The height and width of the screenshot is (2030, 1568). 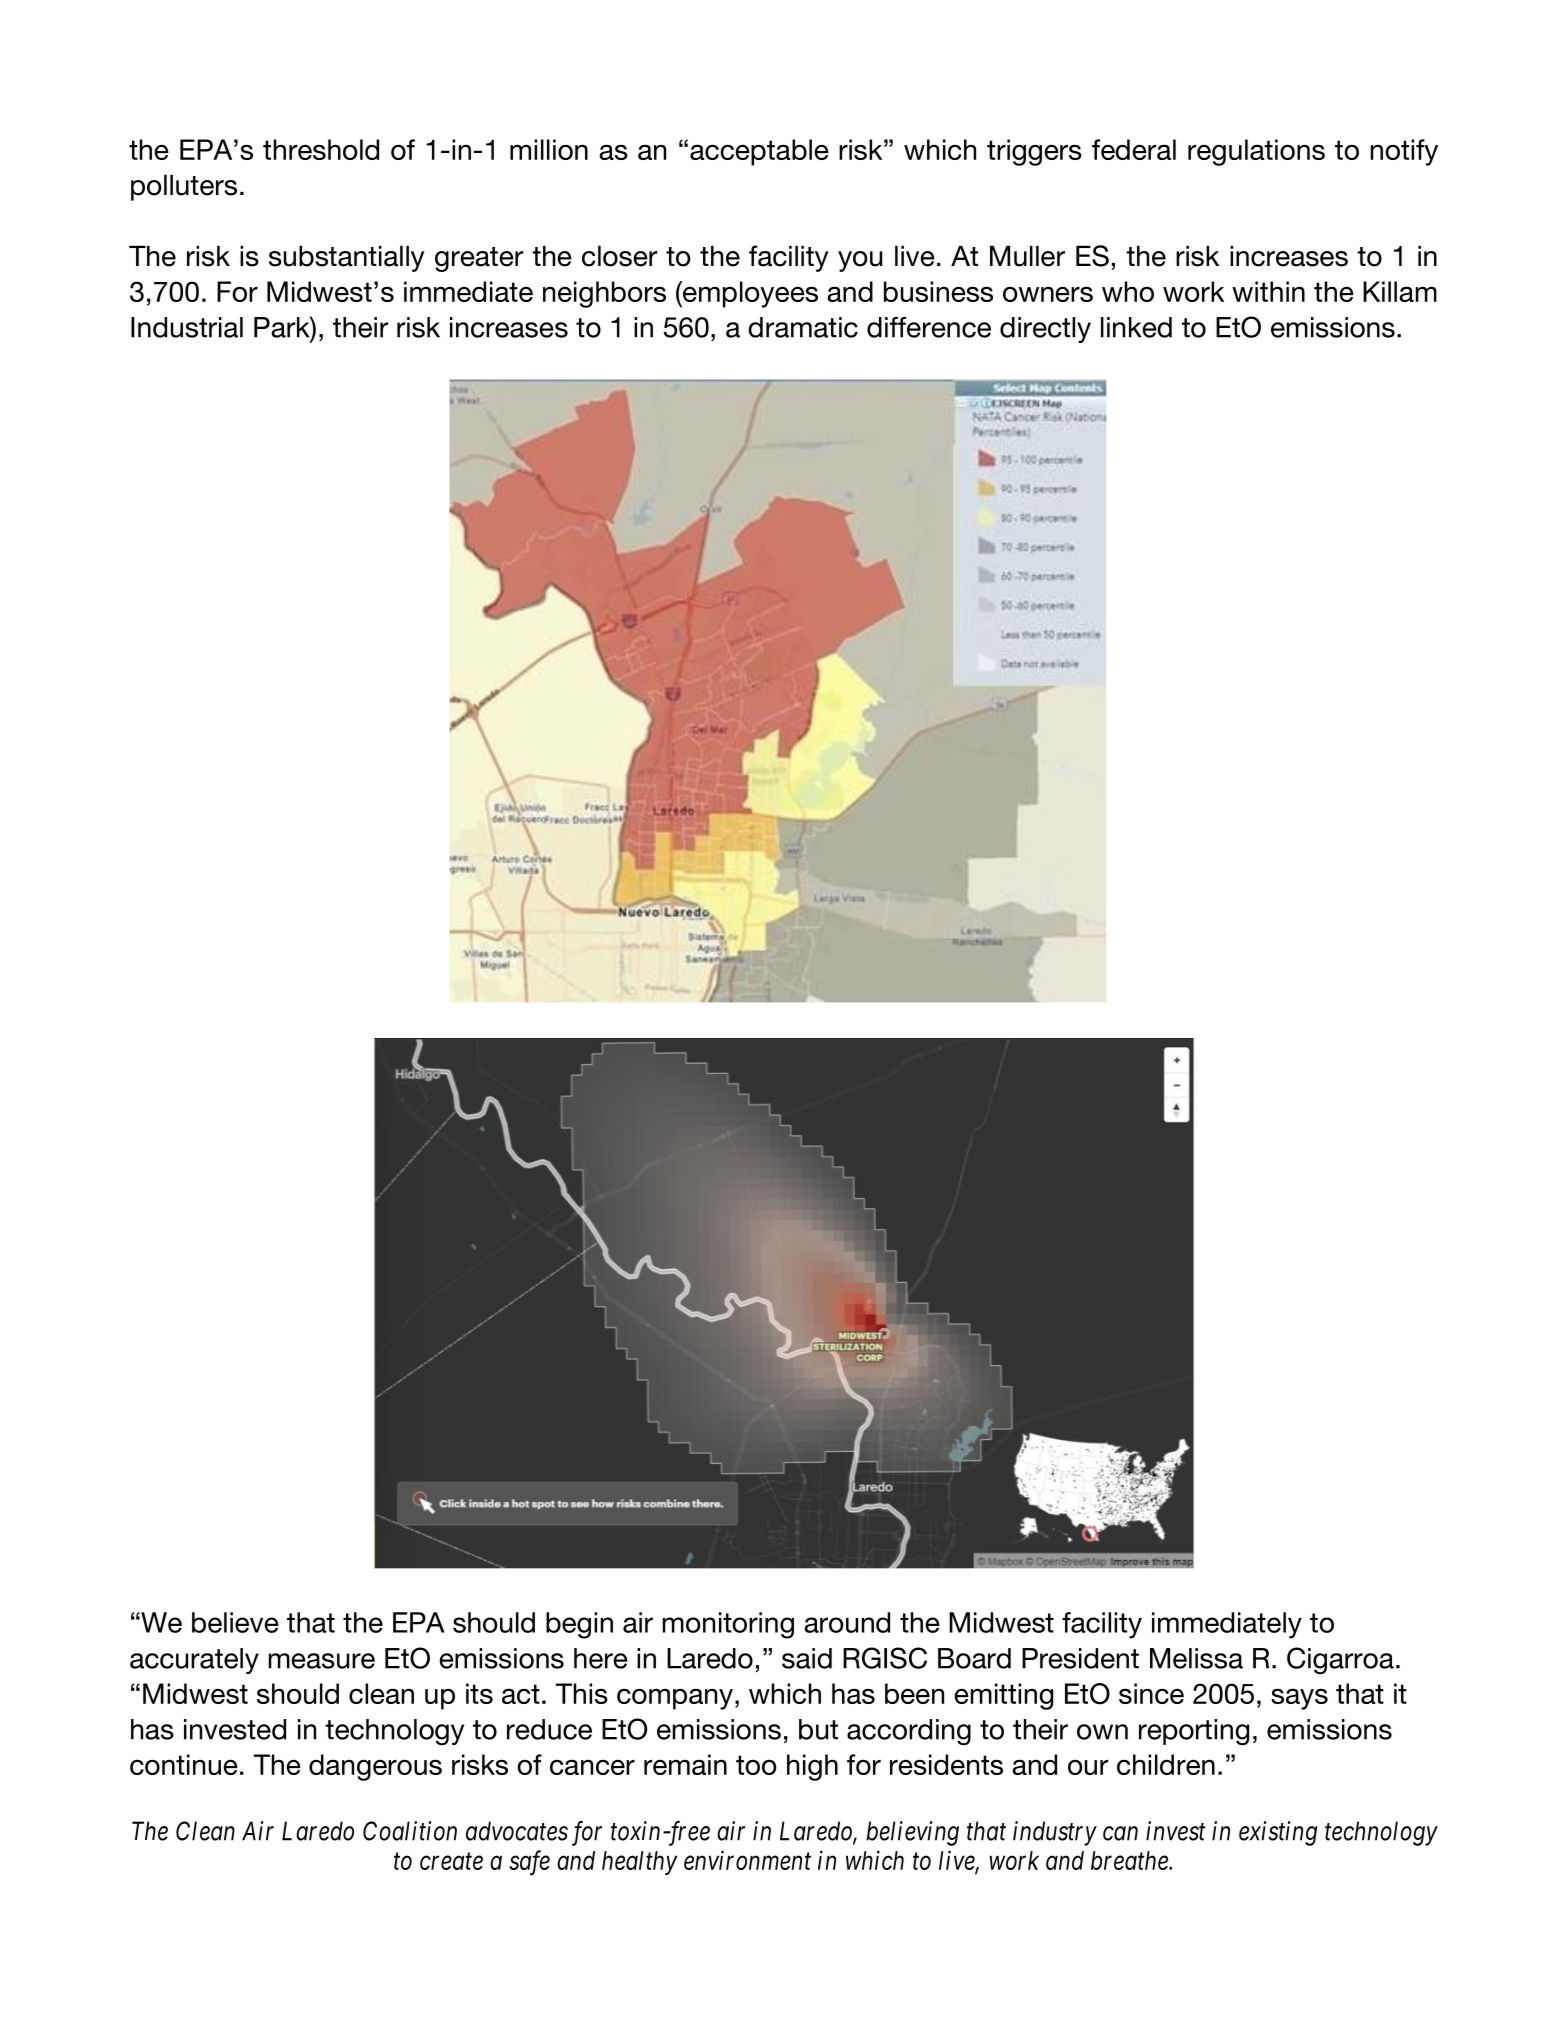 What do you see at coordinates (812, 1767) in the screenshot?
I see `high` at bounding box center [812, 1767].
